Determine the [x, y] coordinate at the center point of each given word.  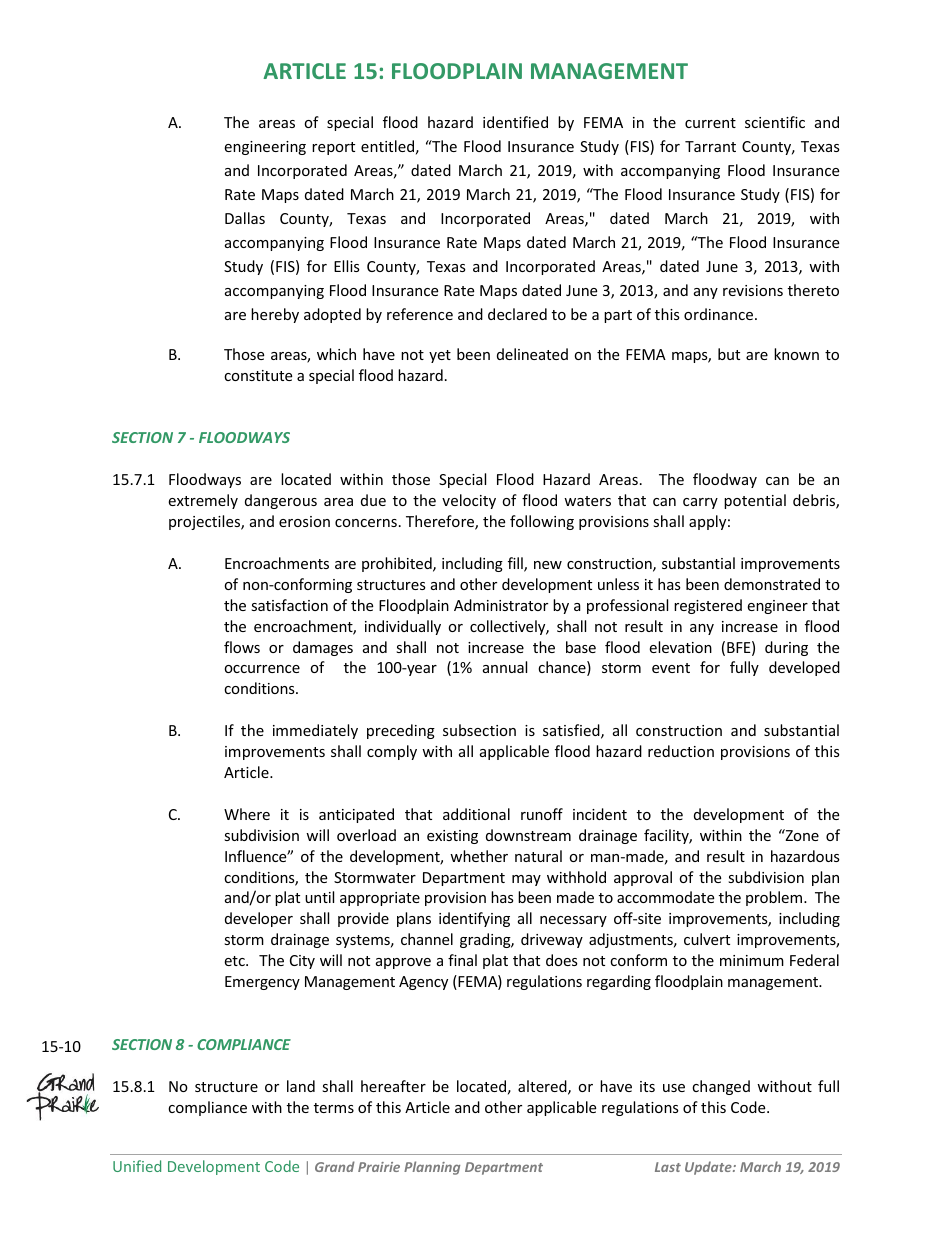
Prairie [379, 1167]
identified [515, 122]
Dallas [245, 218]
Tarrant [710, 146]
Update [709, 1168]
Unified [137, 1166]
